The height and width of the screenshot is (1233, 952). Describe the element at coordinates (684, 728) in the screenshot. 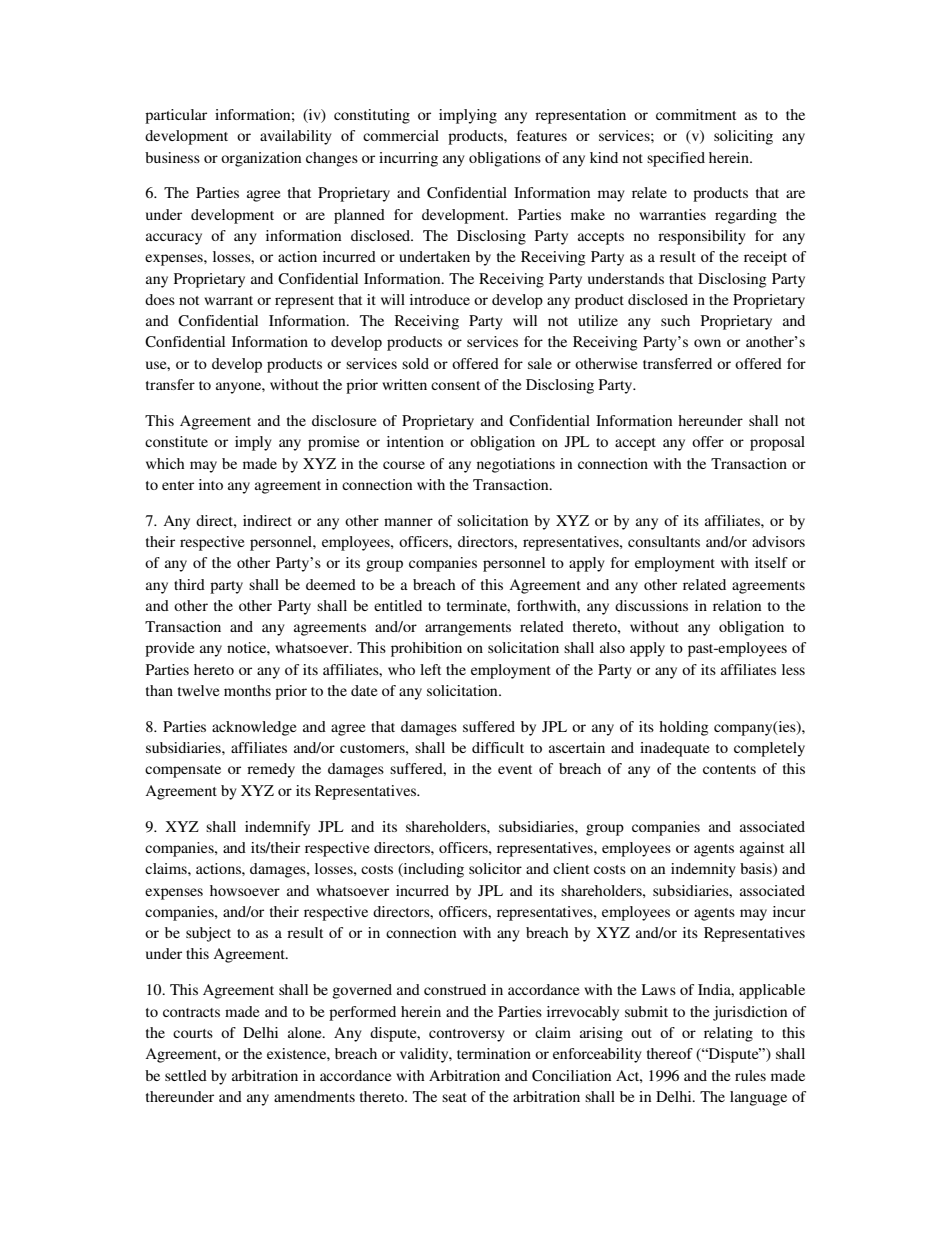

I see `holding` at that location.
